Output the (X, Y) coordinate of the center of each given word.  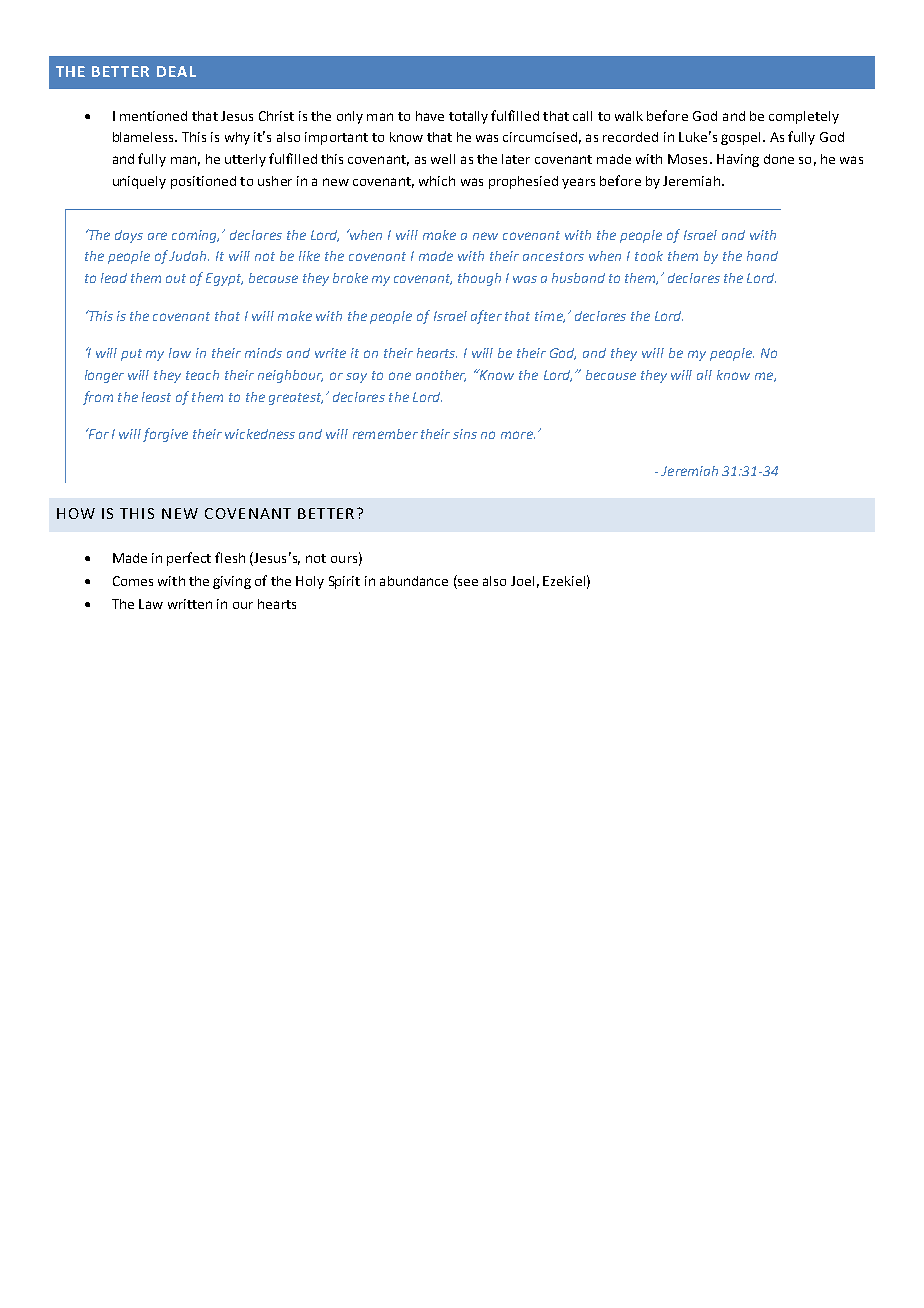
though (479, 279)
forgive (165, 435)
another (441, 376)
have (430, 116)
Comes (133, 581)
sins (465, 434)
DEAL (176, 71)
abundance (414, 581)
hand (762, 256)
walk (629, 116)
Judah (189, 256)
